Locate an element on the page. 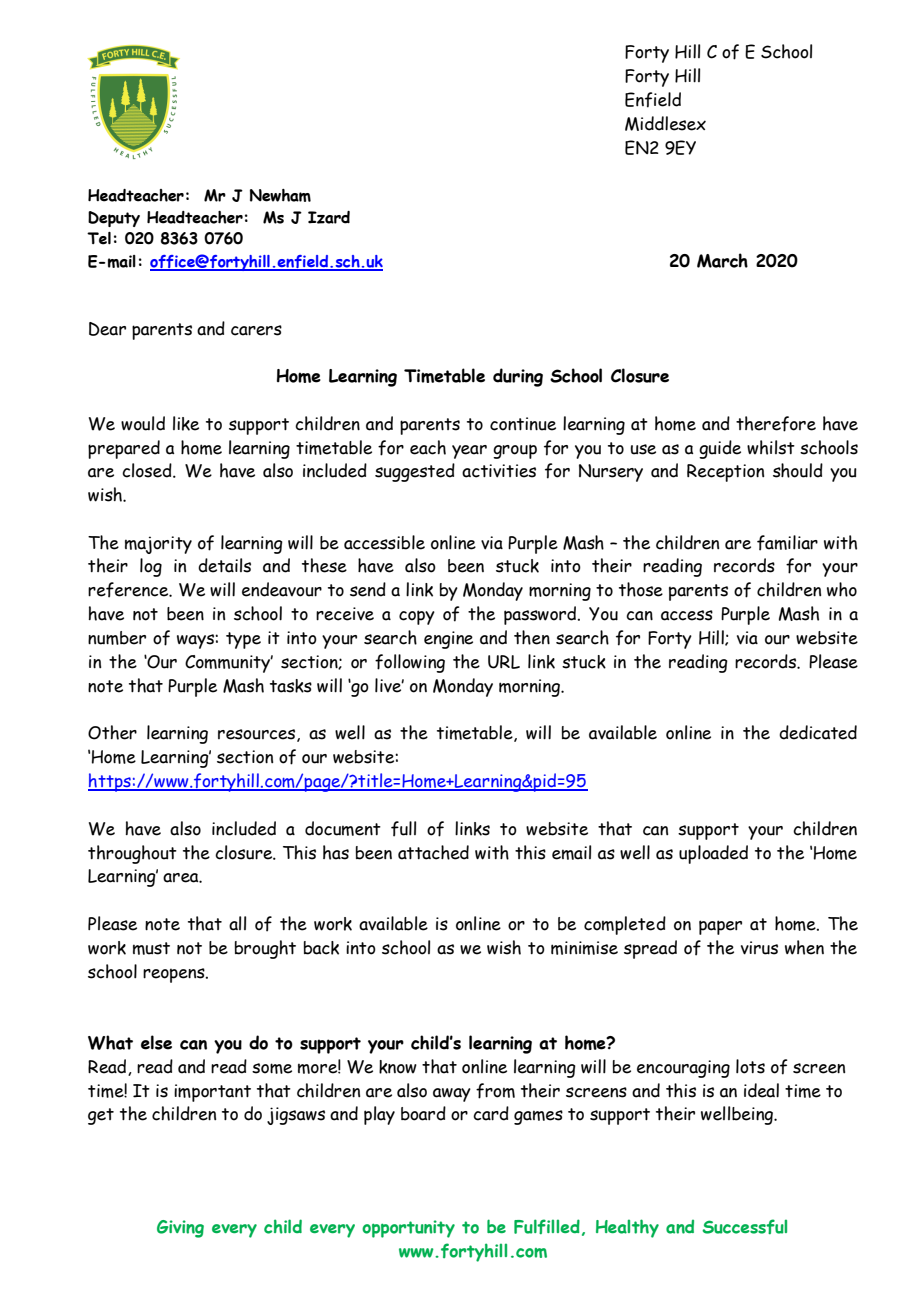 Image resolution: width=924 pixels, height=1308 pixels. Reception is located at coordinates (725, 473).
